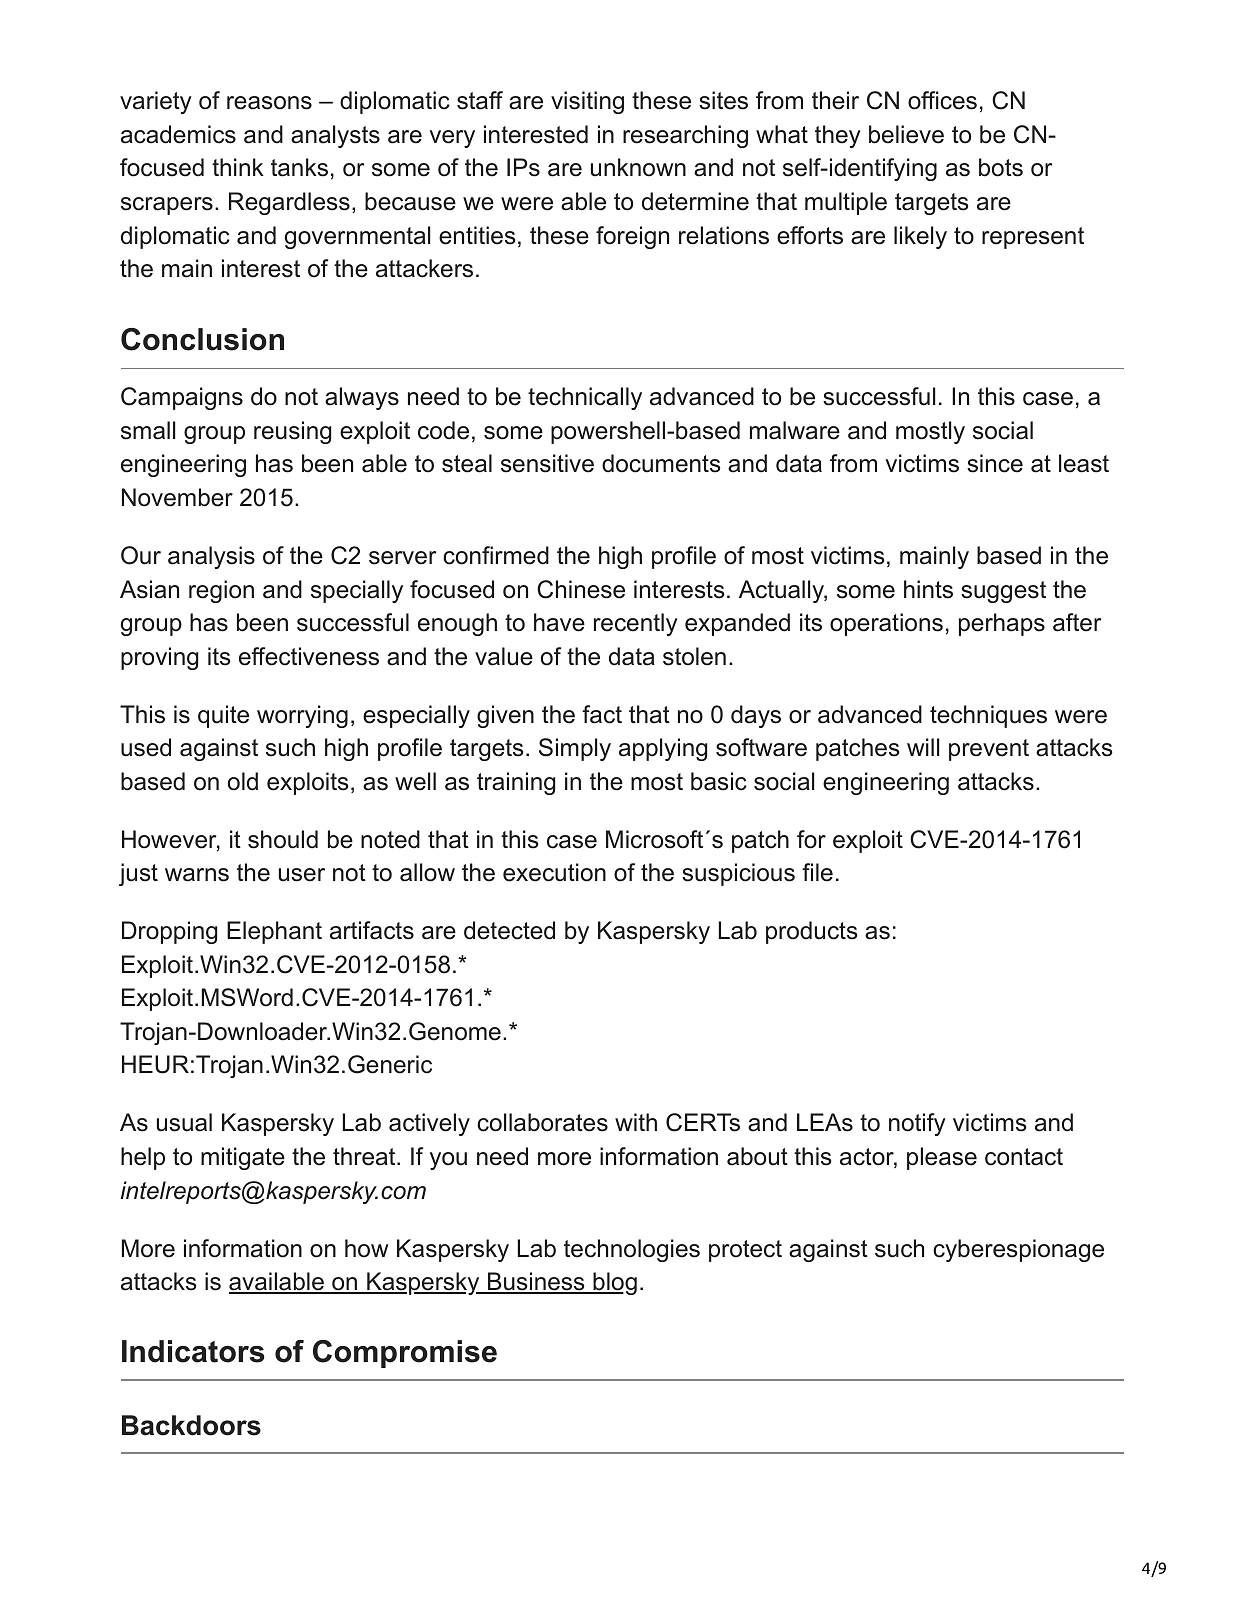 This screenshot has width=1245, height=1611. I want to click on Chinese, so click(581, 589).
